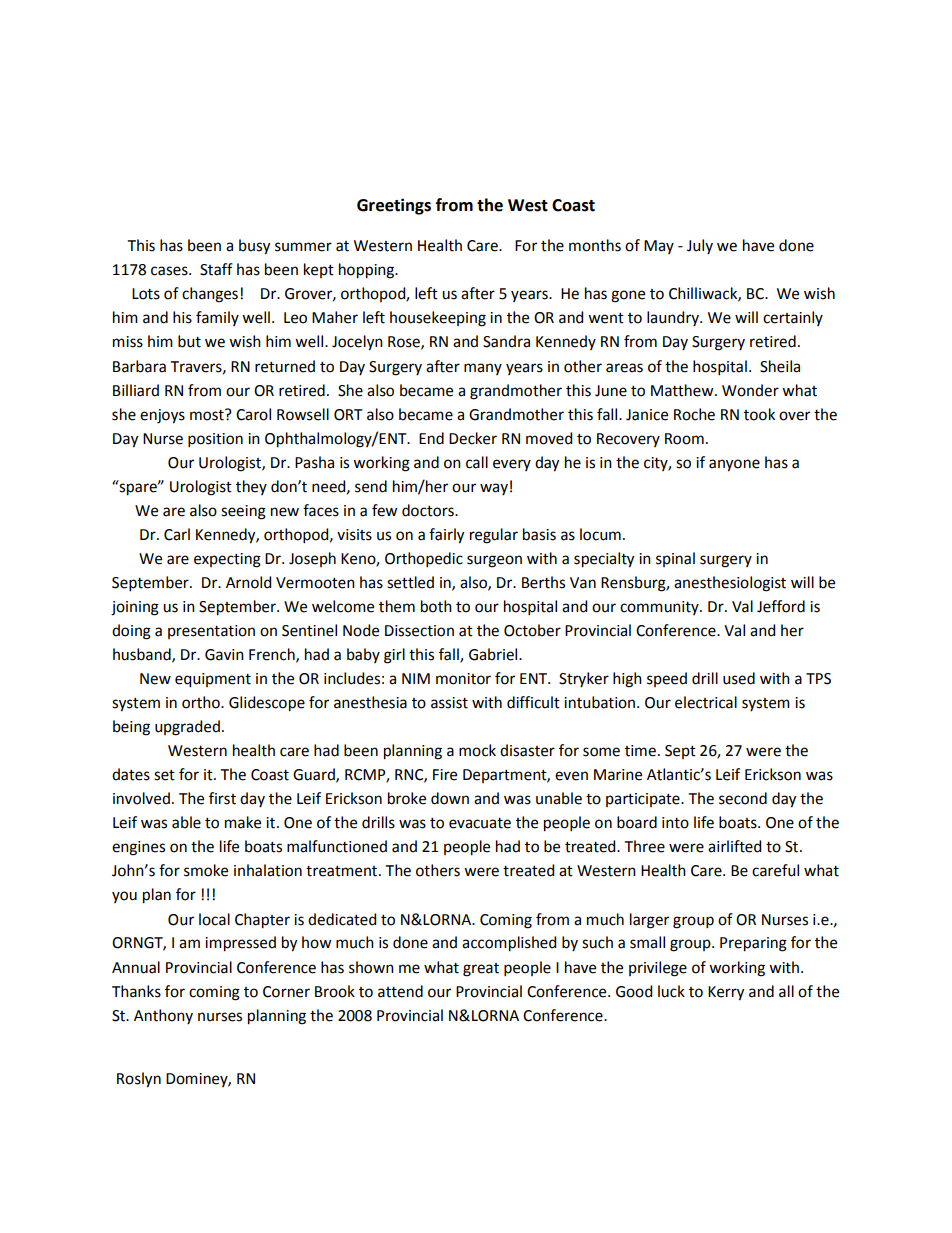  I want to click on July, so click(700, 246).
